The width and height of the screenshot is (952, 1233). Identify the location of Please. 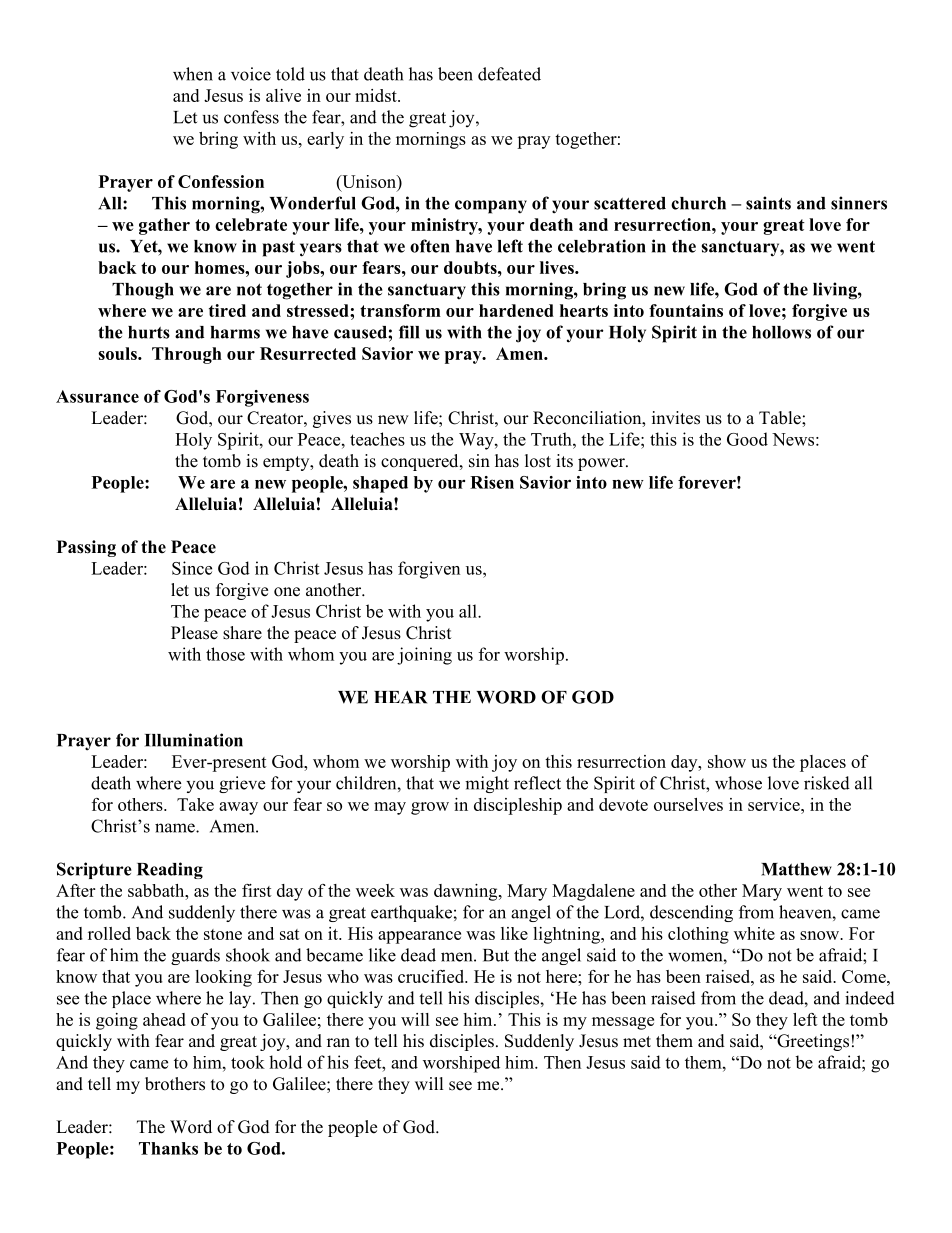
(194, 633).
